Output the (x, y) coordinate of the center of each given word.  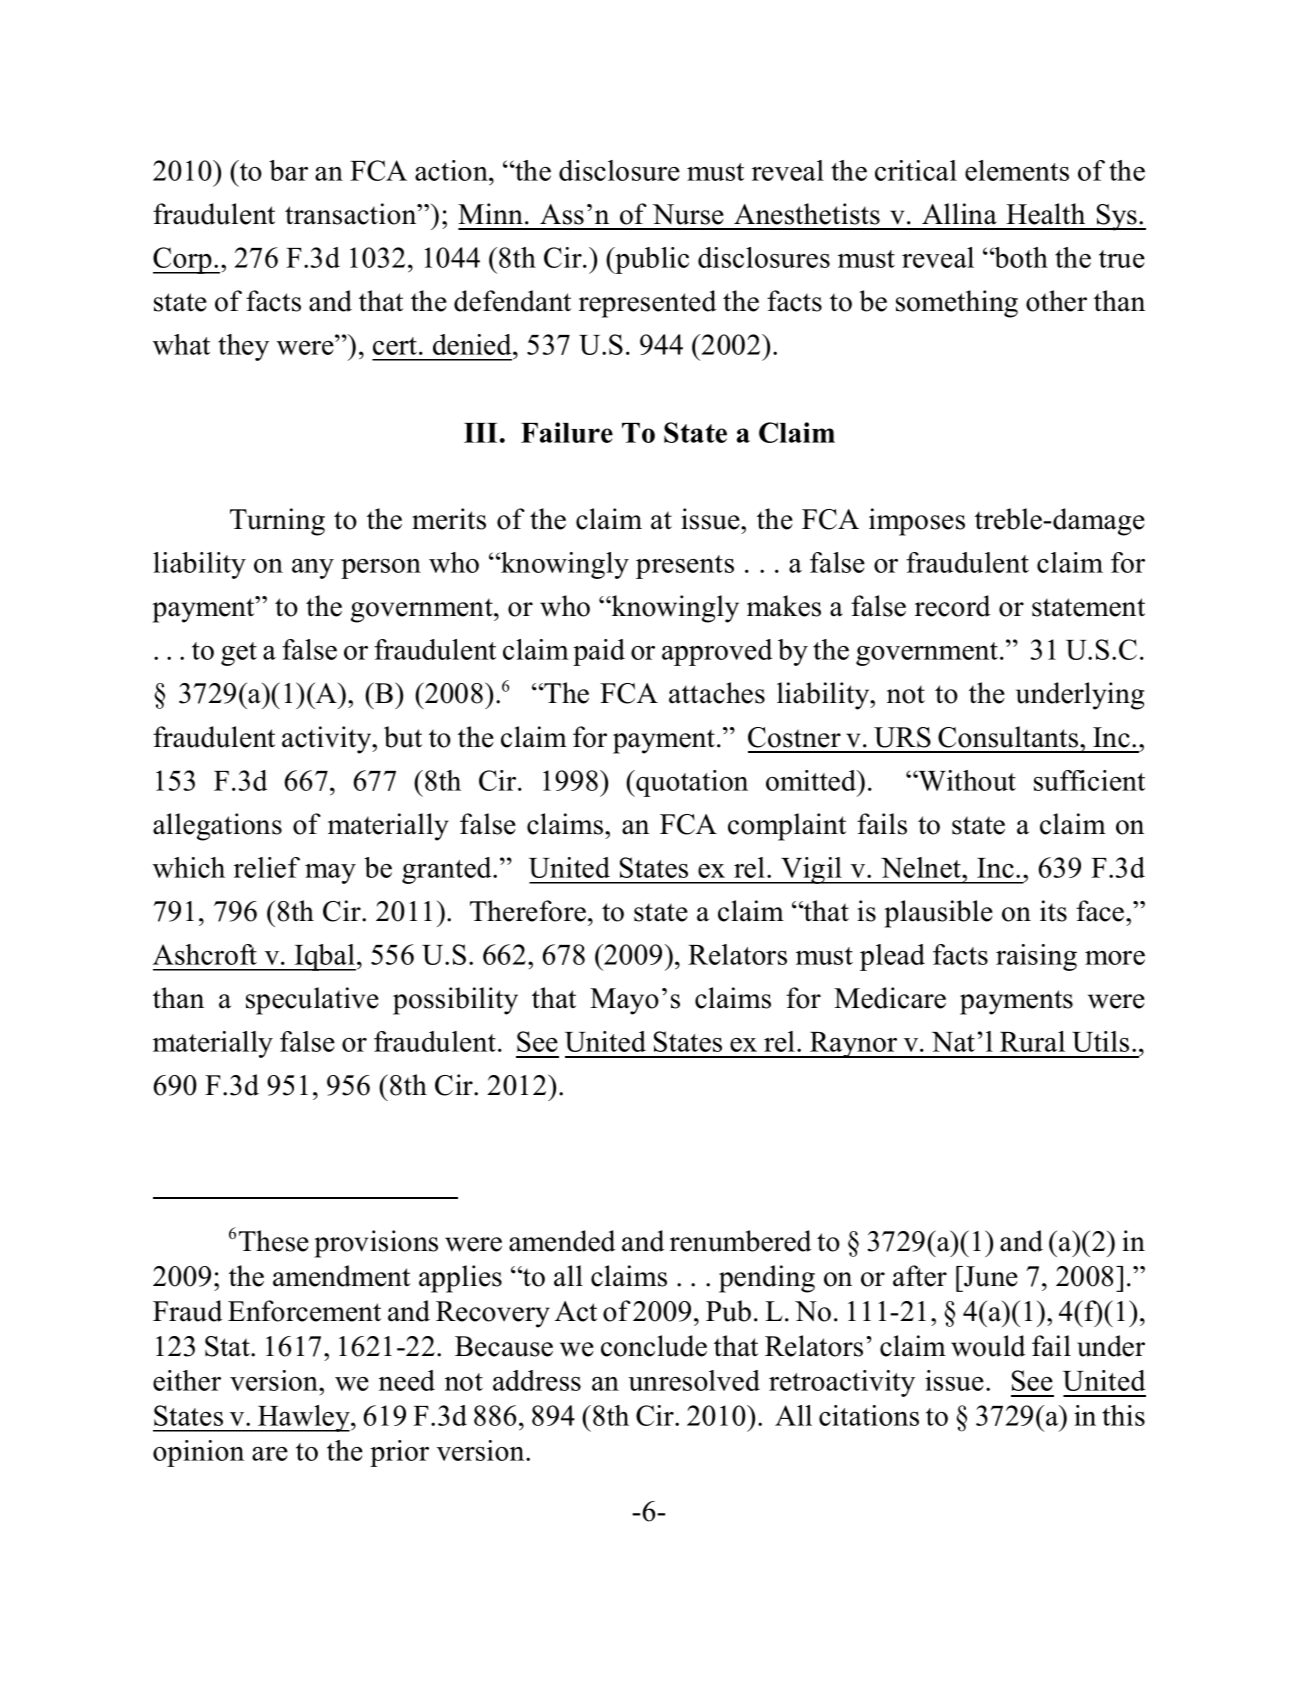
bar (288, 170)
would (988, 1346)
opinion (198, 1453)
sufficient (1089, 780)
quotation (691, 783)
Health (1045, 214)
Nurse (688, 214)
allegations (217, 827)
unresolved (694, 1380)
